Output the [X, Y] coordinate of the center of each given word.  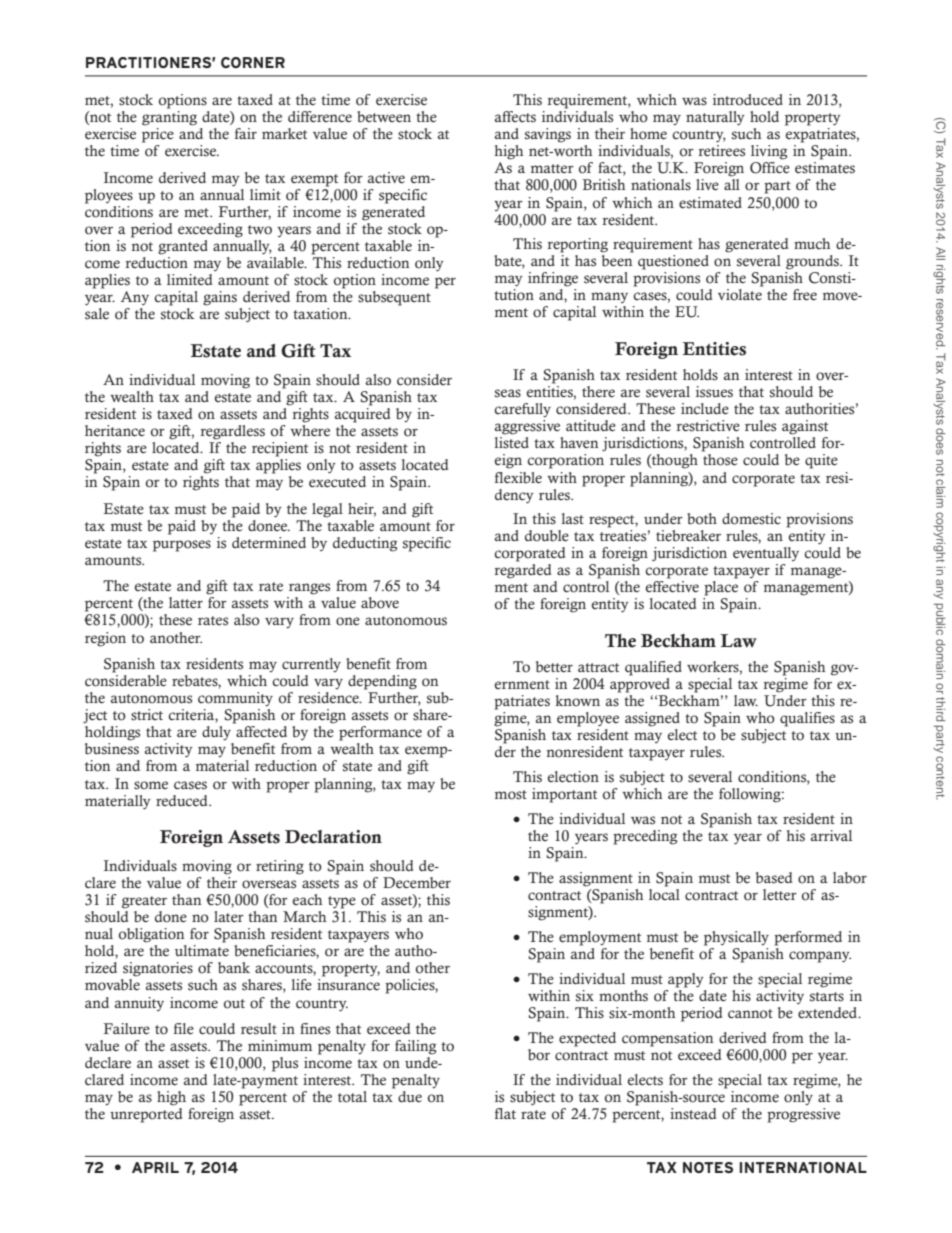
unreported [146, 1115]
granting [169, 118]
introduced [748, 100]
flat [505, 1113]
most [511, 795]
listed [511, 443]
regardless [232, 432]
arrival [831, 835]
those [720, 460]
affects [515, 117]
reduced [183, 800]
